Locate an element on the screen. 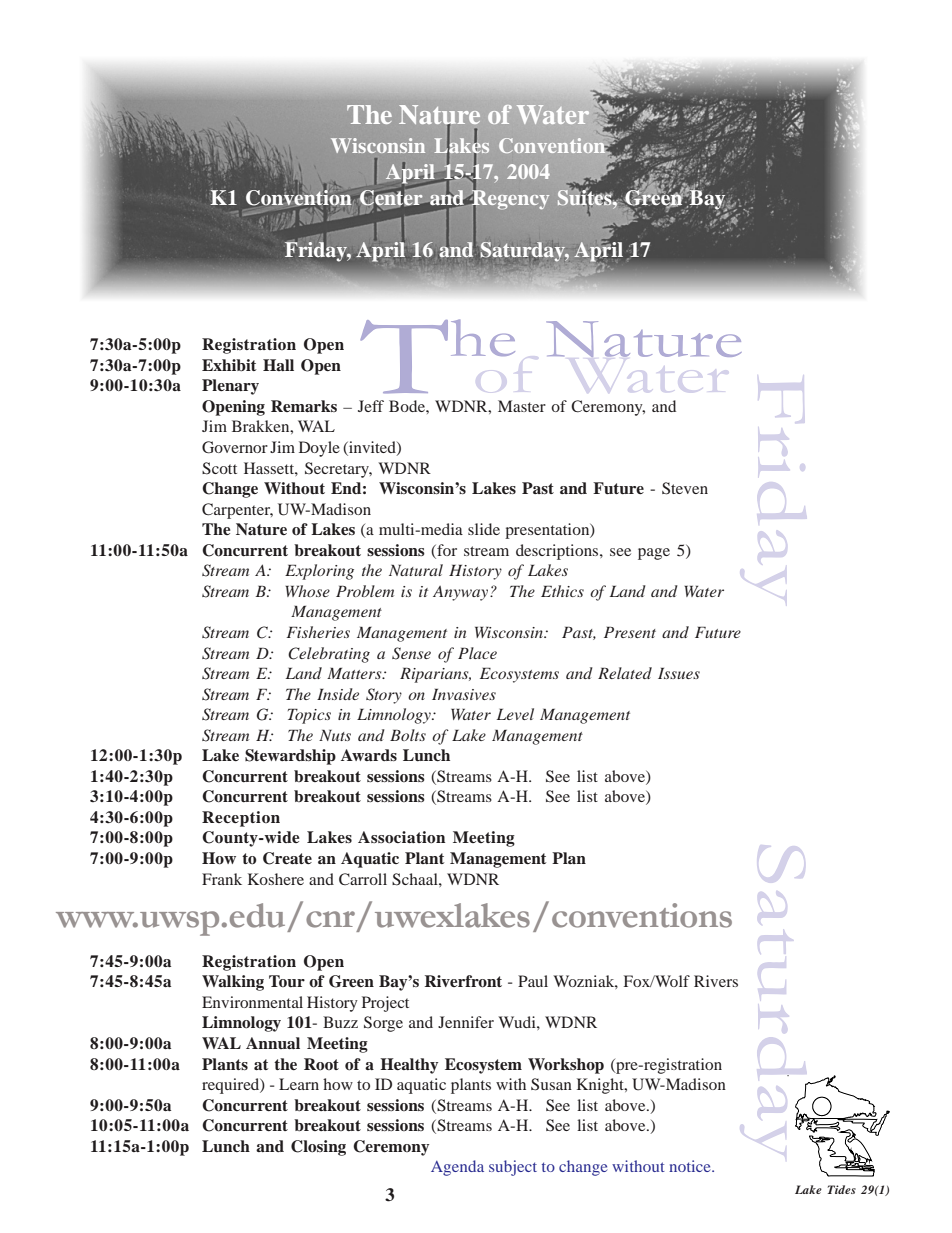  Closing is located at coordinates (318, 1148).
